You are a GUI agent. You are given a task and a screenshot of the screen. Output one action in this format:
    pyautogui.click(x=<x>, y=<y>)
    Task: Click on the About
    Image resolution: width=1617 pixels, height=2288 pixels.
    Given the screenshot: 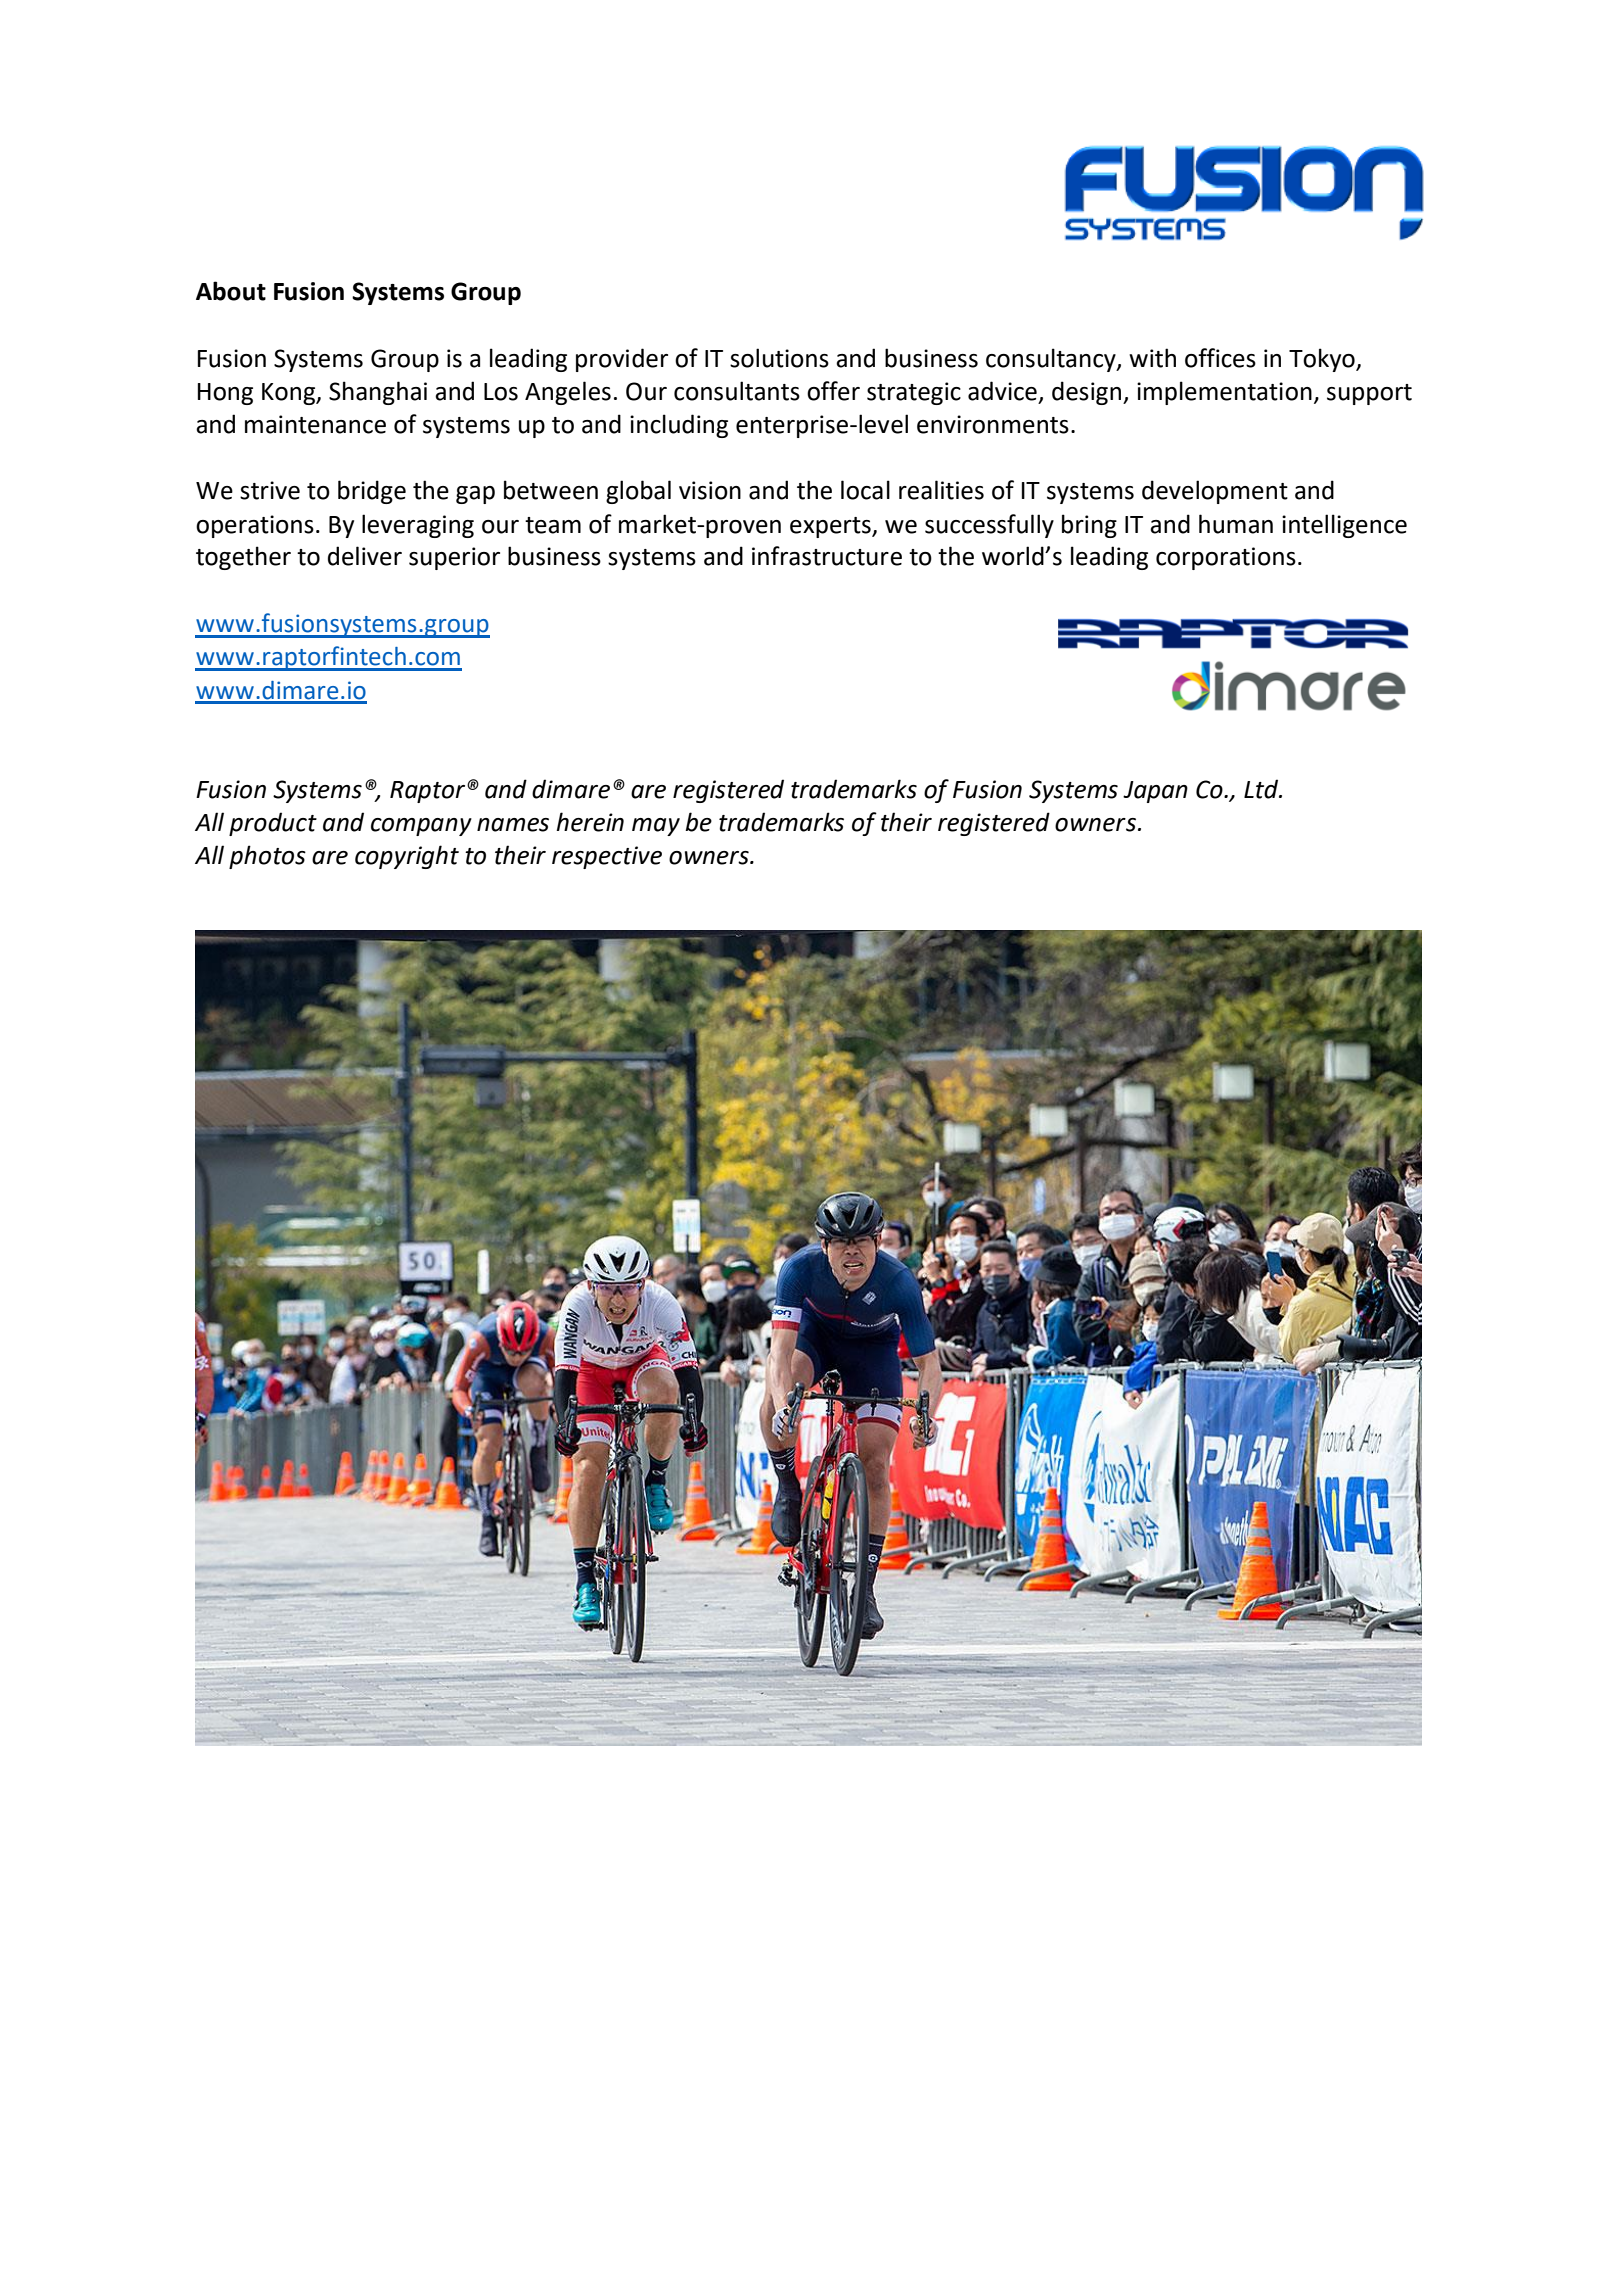 What is the action you would take?
    pyautogui.click(x=231, y=291)
